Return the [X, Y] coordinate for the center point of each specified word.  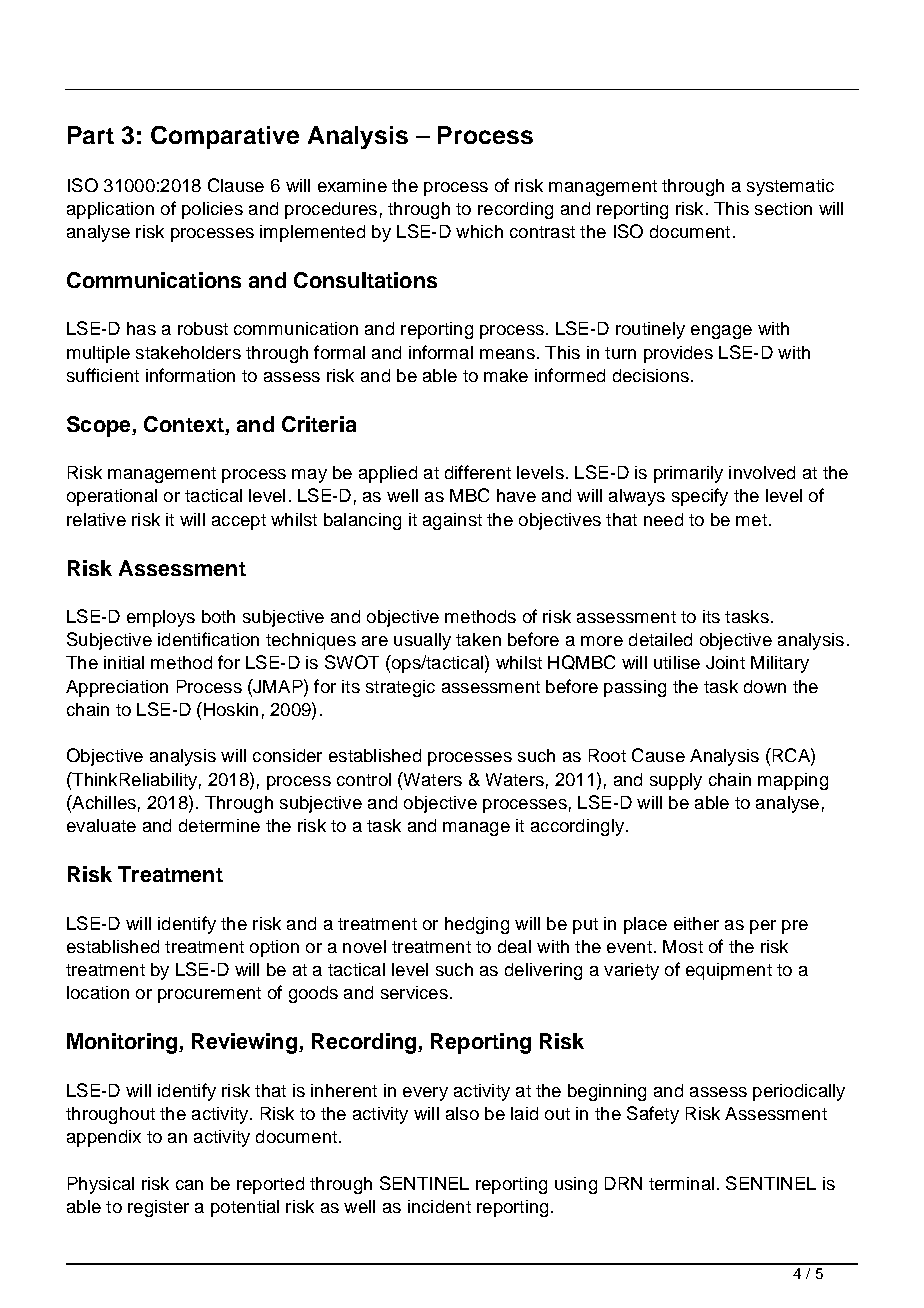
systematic [790, 187]
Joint [725, 662]
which [479, 231]
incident [439, 1206]
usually [422, 641]
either [696, 923]
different [478, 472]
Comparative [225, 137]
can [189, 1185]
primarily [688, 474]
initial [124, 662]
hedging [477, 925]
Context [185, 425]
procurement [209, 995]
